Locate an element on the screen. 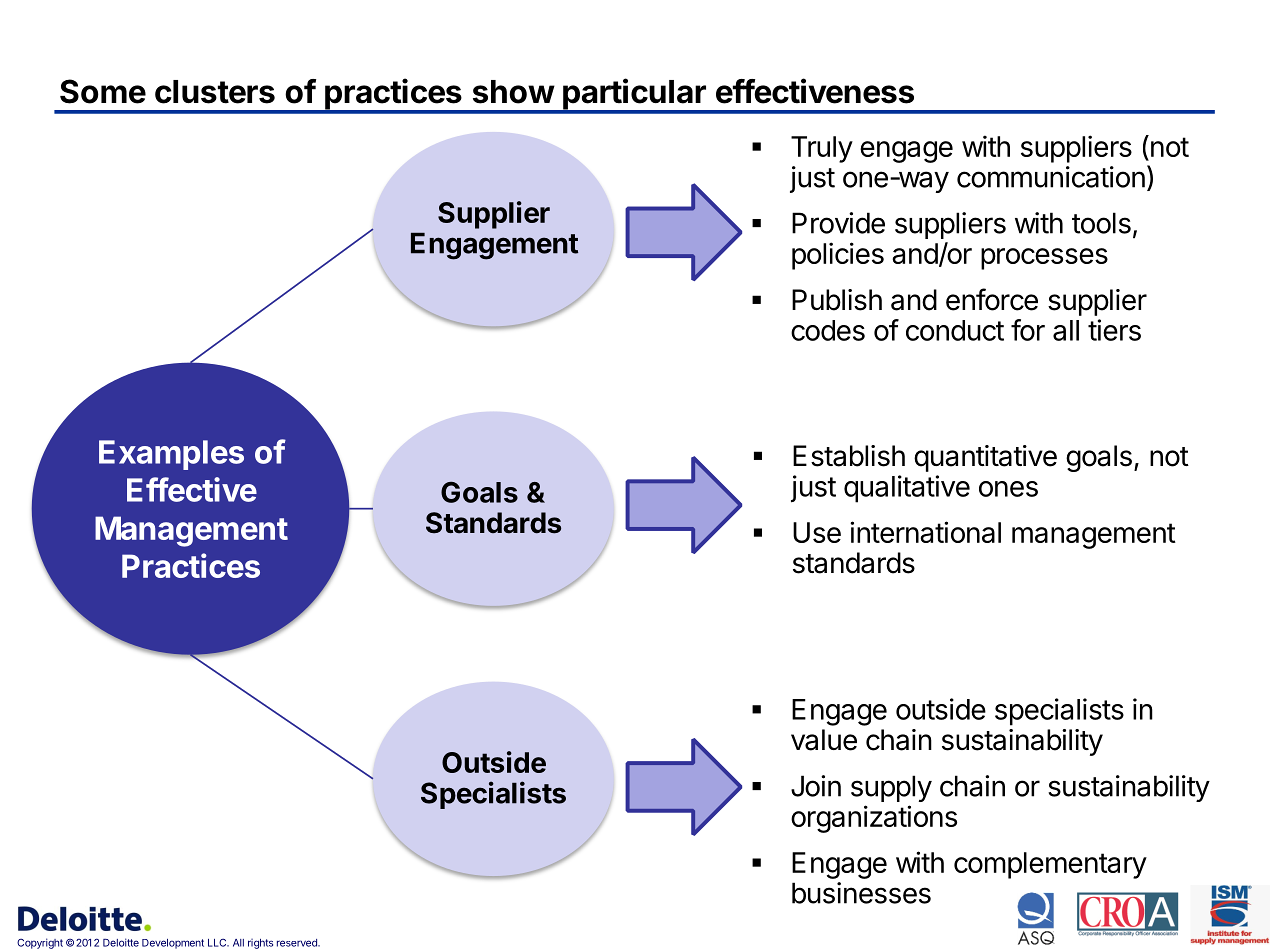 Image resolution: width=1270 pixels, height=952 pixels. value is located at coordinates (824, 740).
